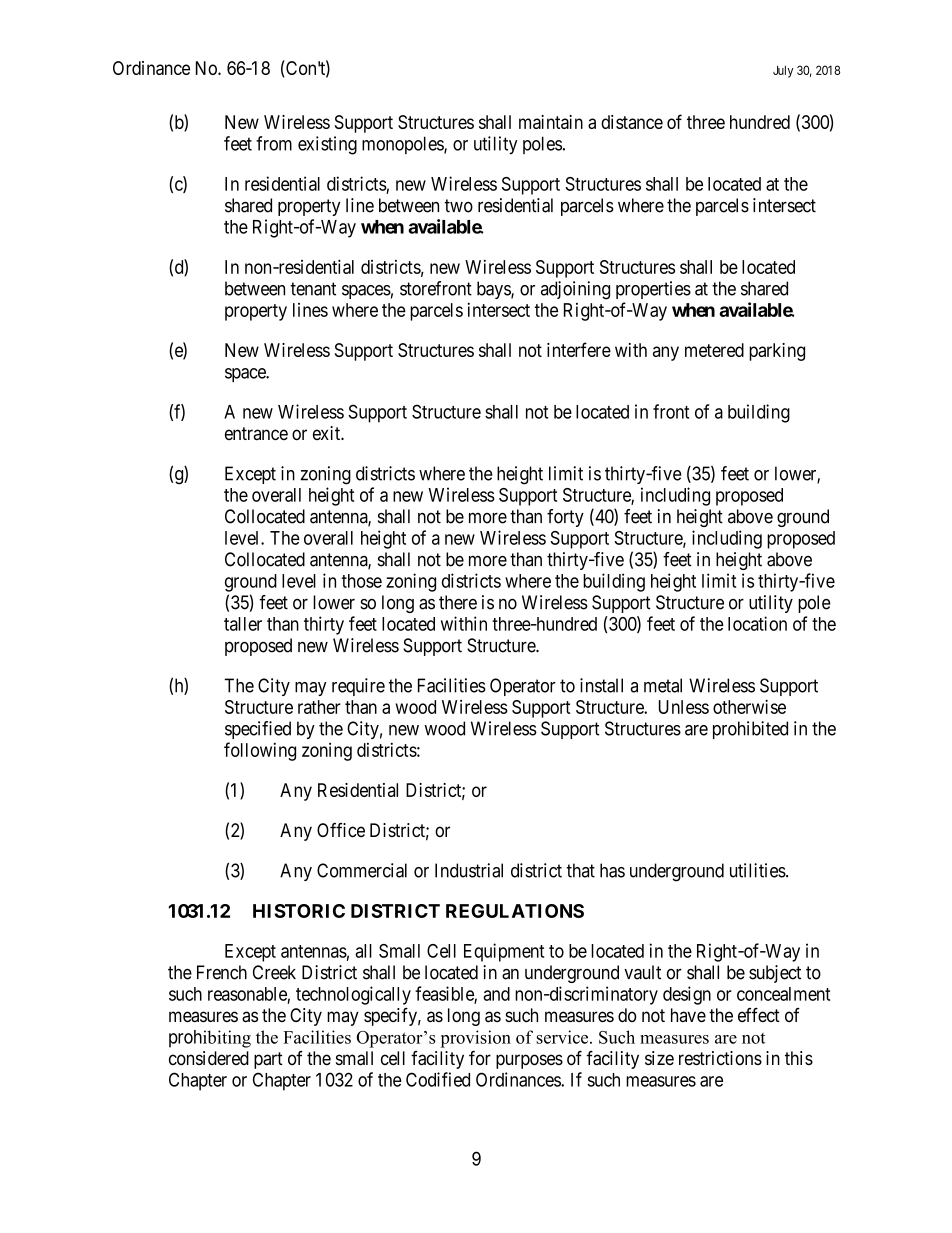 The image size is (952, 1233). Describe the element at coordinates (256, 433) in the screenshot. I see `entrance` at that location.
